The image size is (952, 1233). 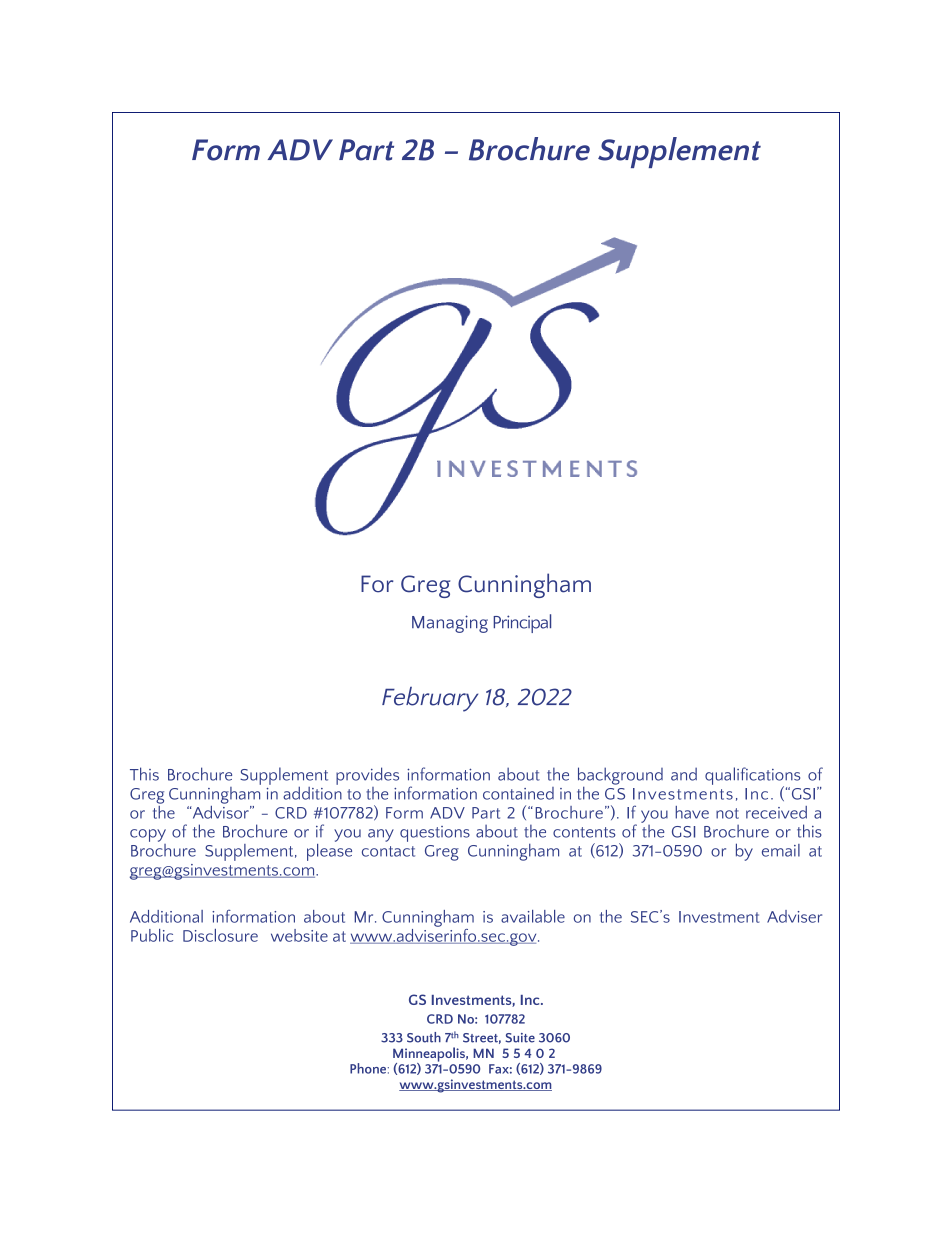 What do you see at coordinates (450, 624) in the screenshot?
I see `Managing` at bounding box center [450, 624].
